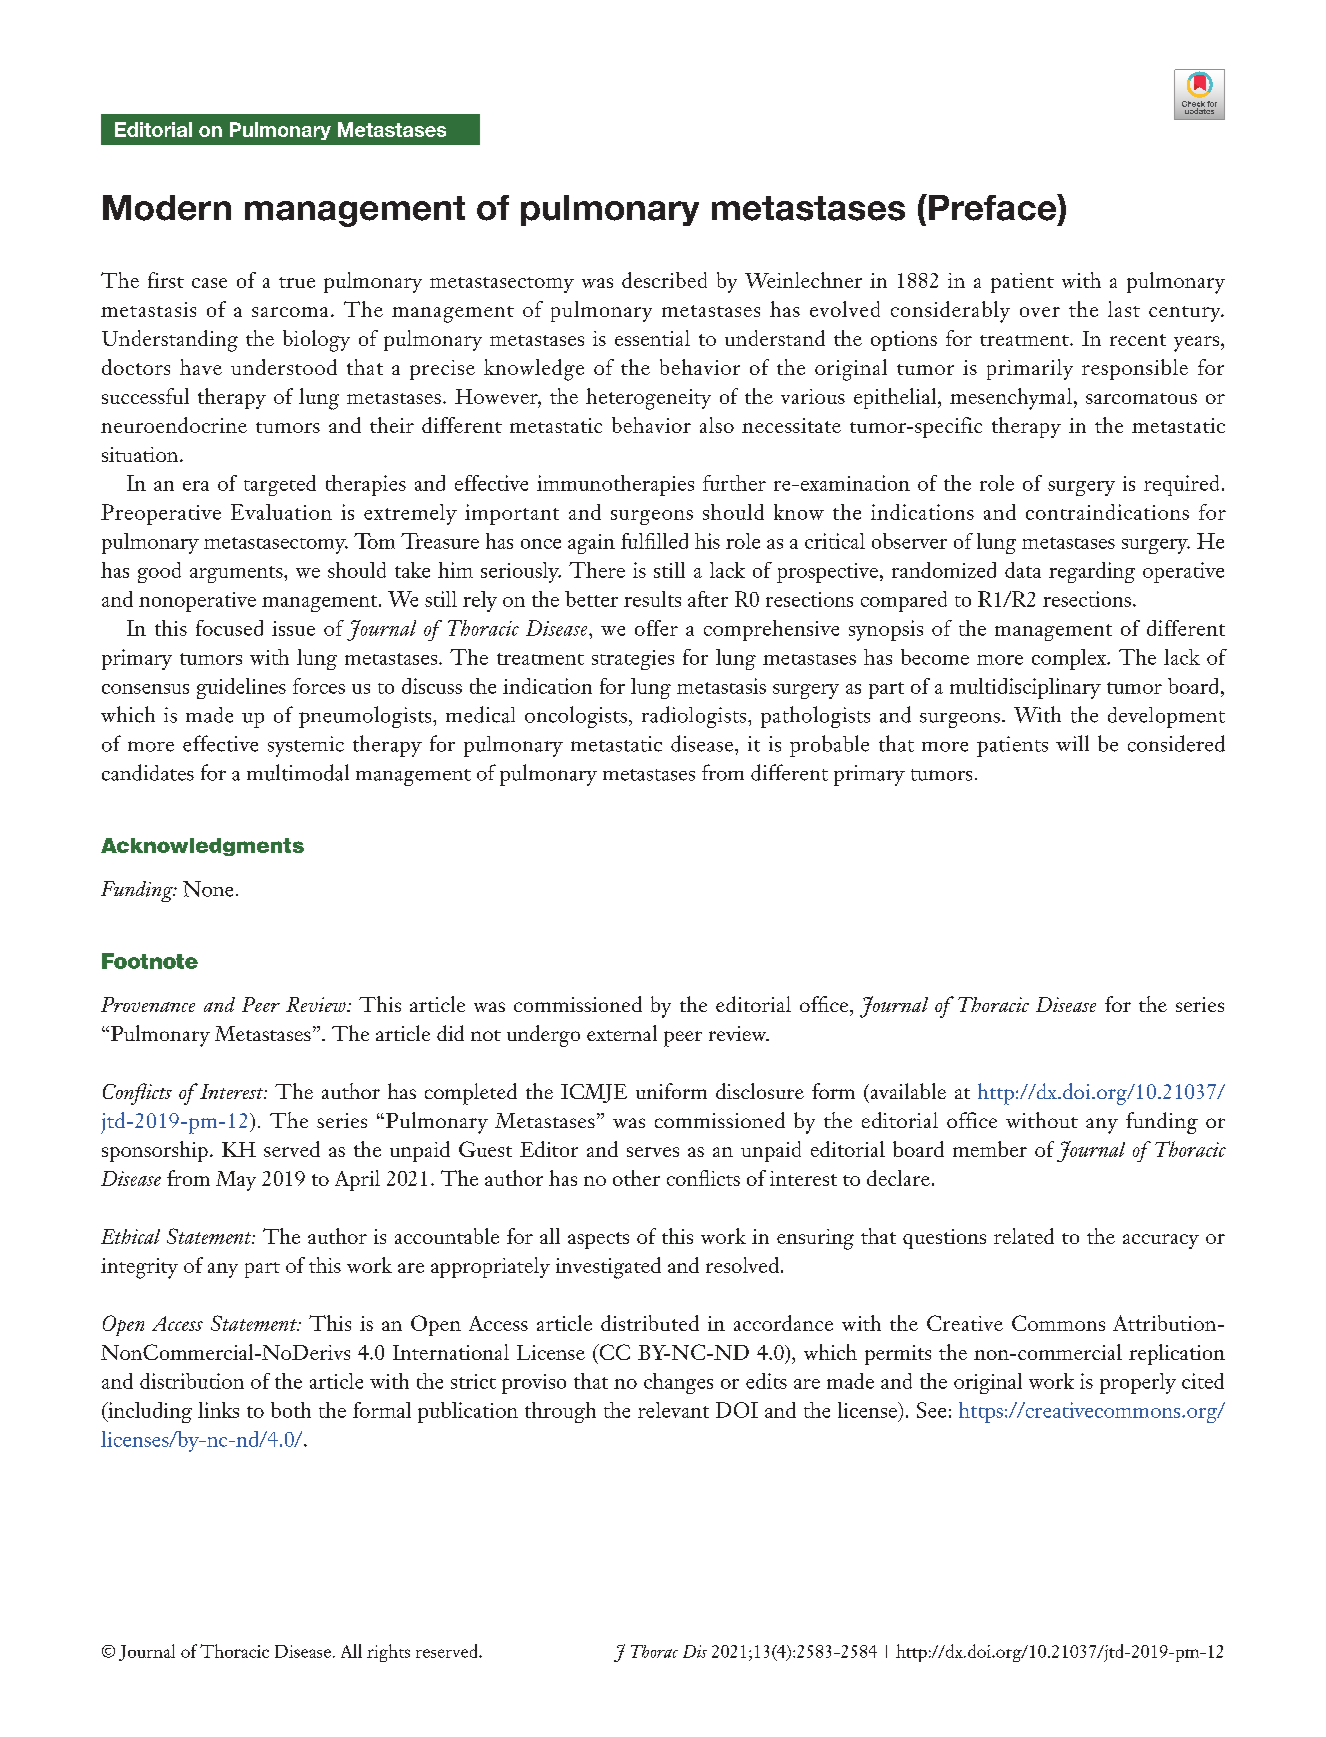 The width and height of the page is (1326, 1737). What do you see at coordinates (664, 280) in the page?
I see `described` at bounding box center [664, 280].
